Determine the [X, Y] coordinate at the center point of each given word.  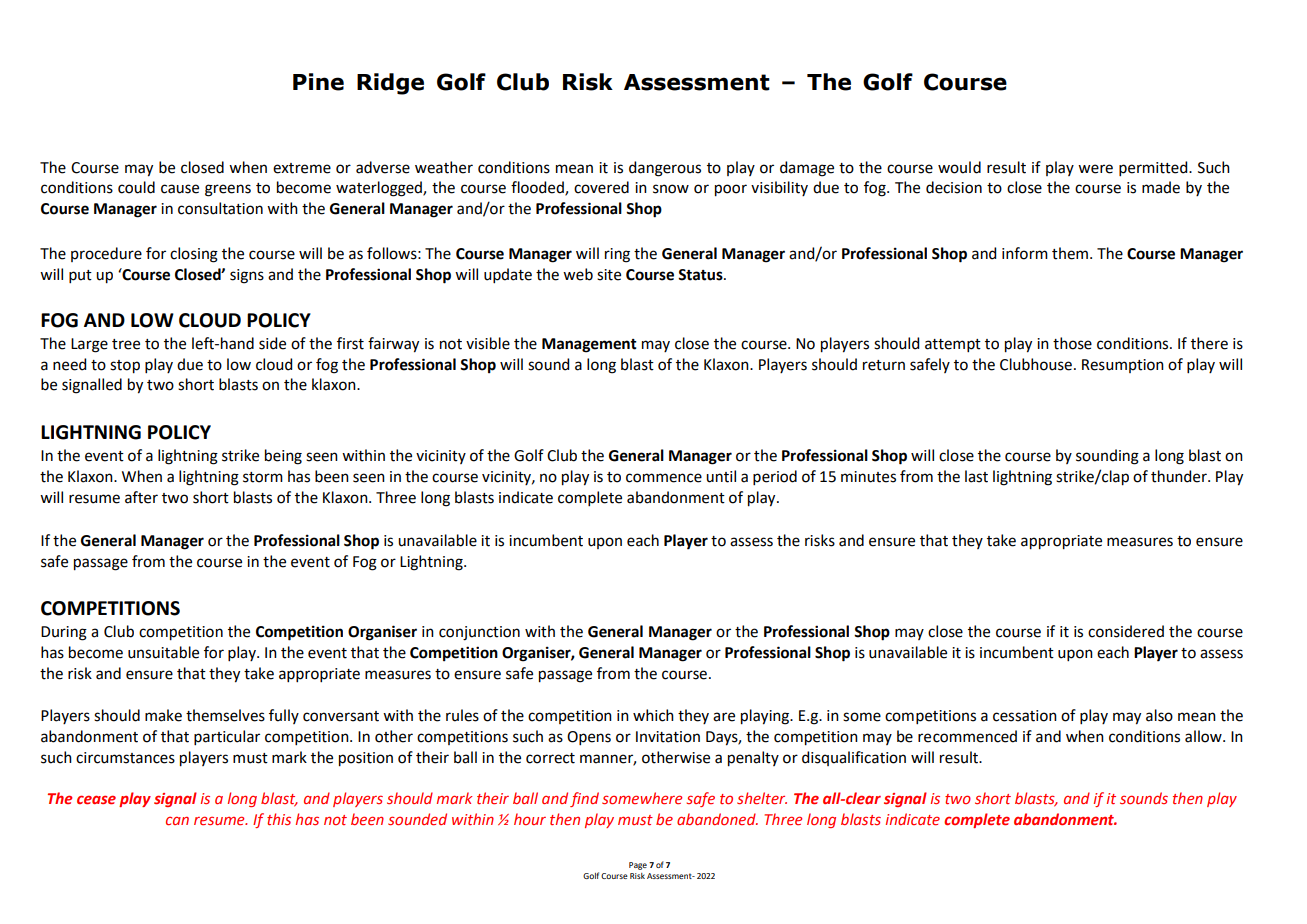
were [1095, 169]
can [177, 821]
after [141, 497]
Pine [318, 82]
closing [194, 255]
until [721, 476]
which [653, 715]
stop [125, 367]
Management [589, 345]
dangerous [665, 169]
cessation [1025, 716]
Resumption [1123, 366]
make [163, 715]
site [609, 275]
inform [1025, 253]
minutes [868, 477]
